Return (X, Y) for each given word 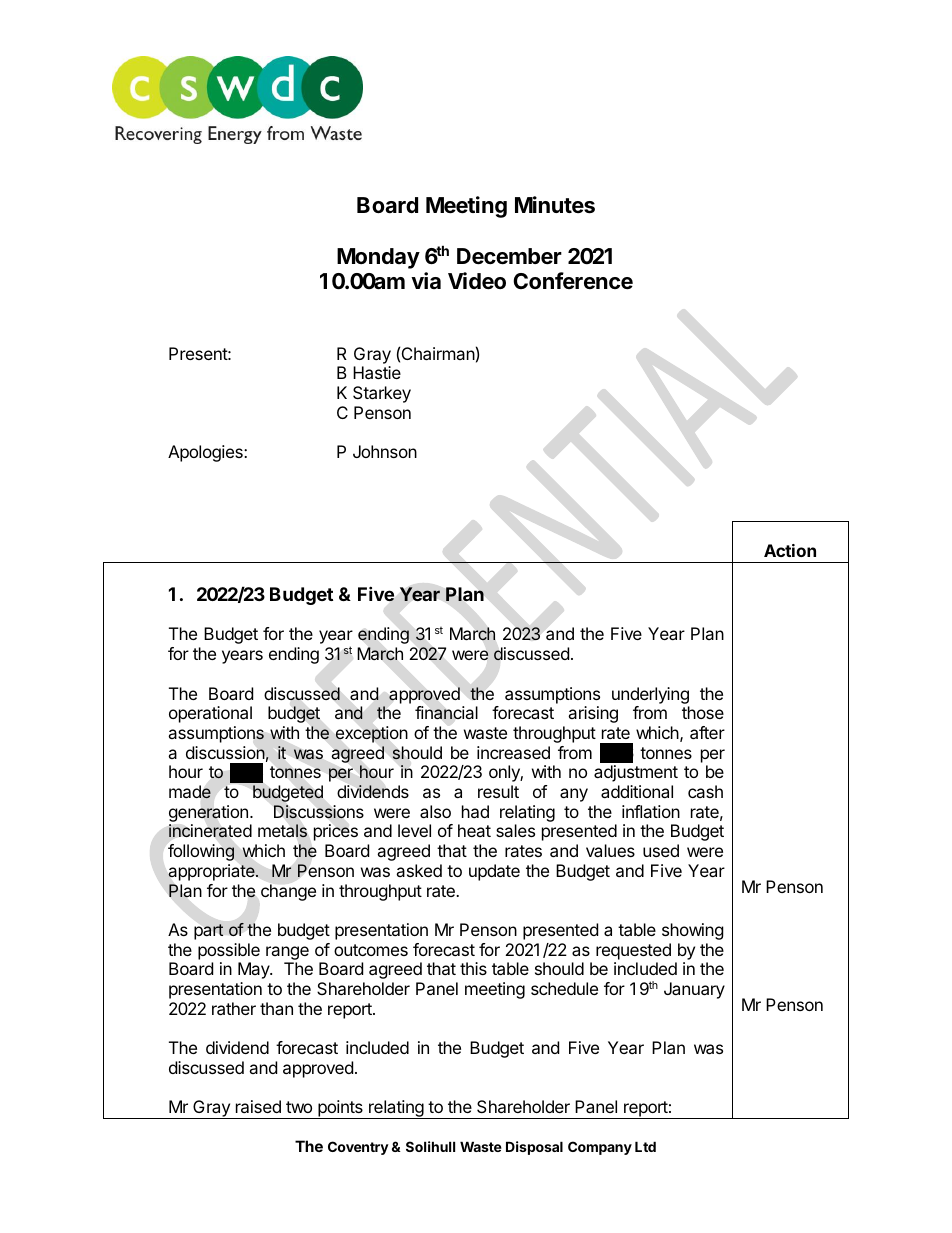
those (703, 712)
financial (446, 712)
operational (210, 714)
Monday (378, 258)
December (509, 256)
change (288, 892)
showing (693, 931)
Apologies (206, 453)
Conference (573, 281)
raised (258, 1106)
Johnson (385, 451)
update (494, 872)
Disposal (534, 1148)
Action (790, 550)
